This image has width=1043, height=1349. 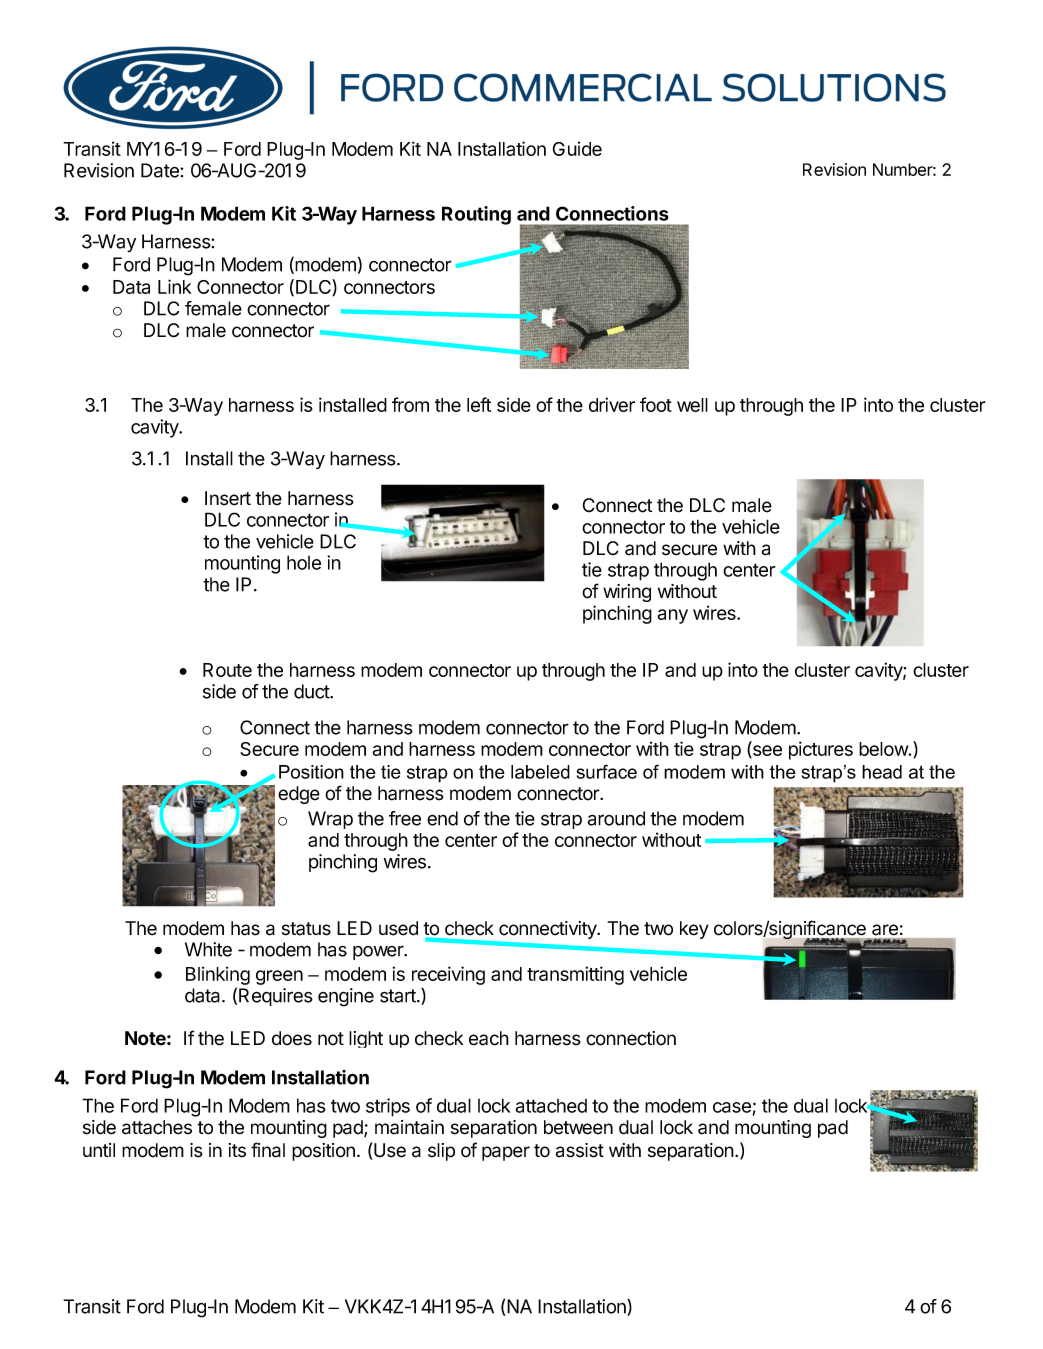 I want to click on White, so click(x=208, y=949).
